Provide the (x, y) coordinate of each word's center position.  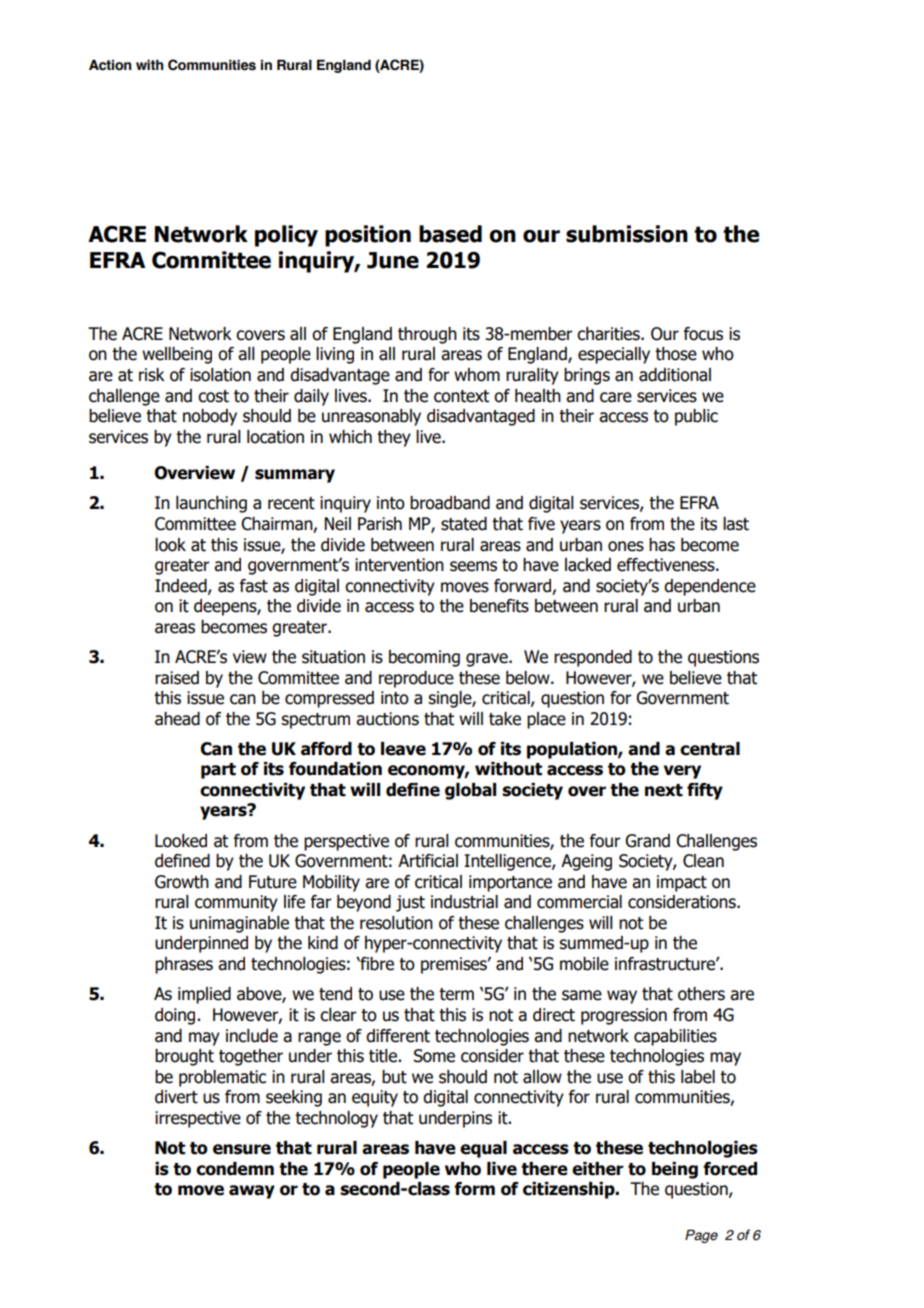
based (450, 234)
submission (627, 234)
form (474, 1189)
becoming (424, 658)
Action (110, 65)
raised (177, 678)
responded (593, 658)
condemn (235, 1169)
